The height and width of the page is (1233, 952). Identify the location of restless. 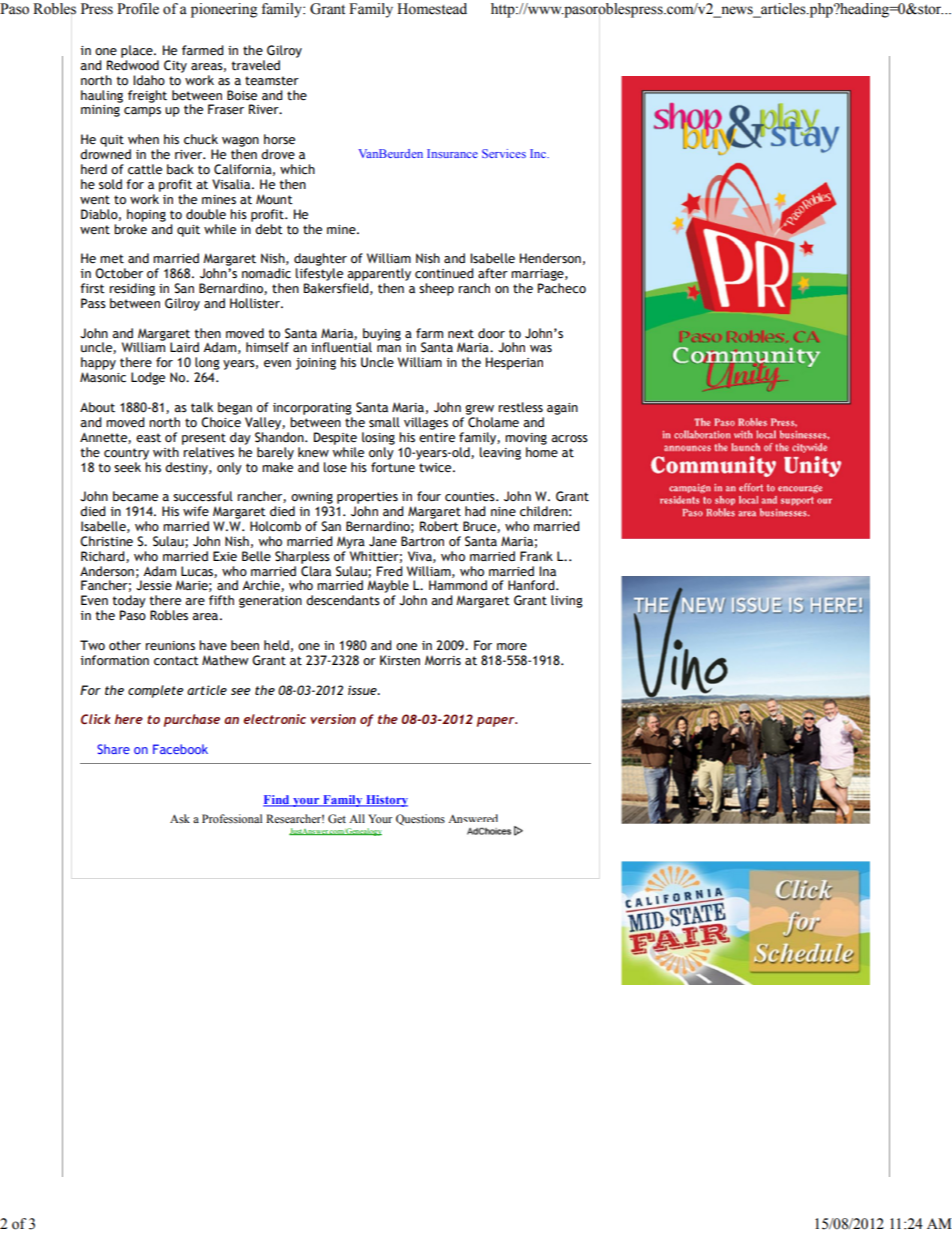
(521, 407).
